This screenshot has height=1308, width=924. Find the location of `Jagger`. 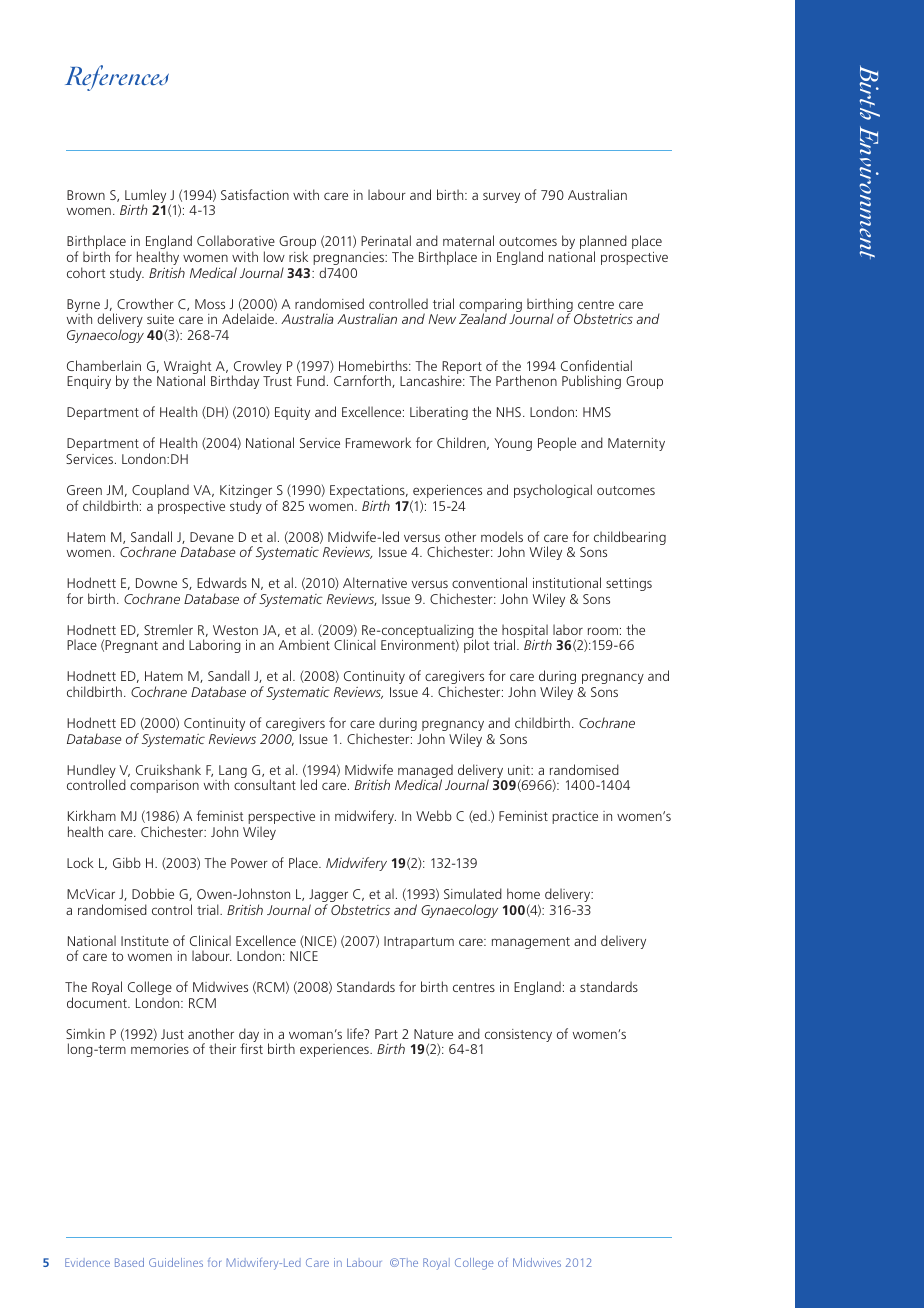

Jagger is located at coordinates (328, 897).
